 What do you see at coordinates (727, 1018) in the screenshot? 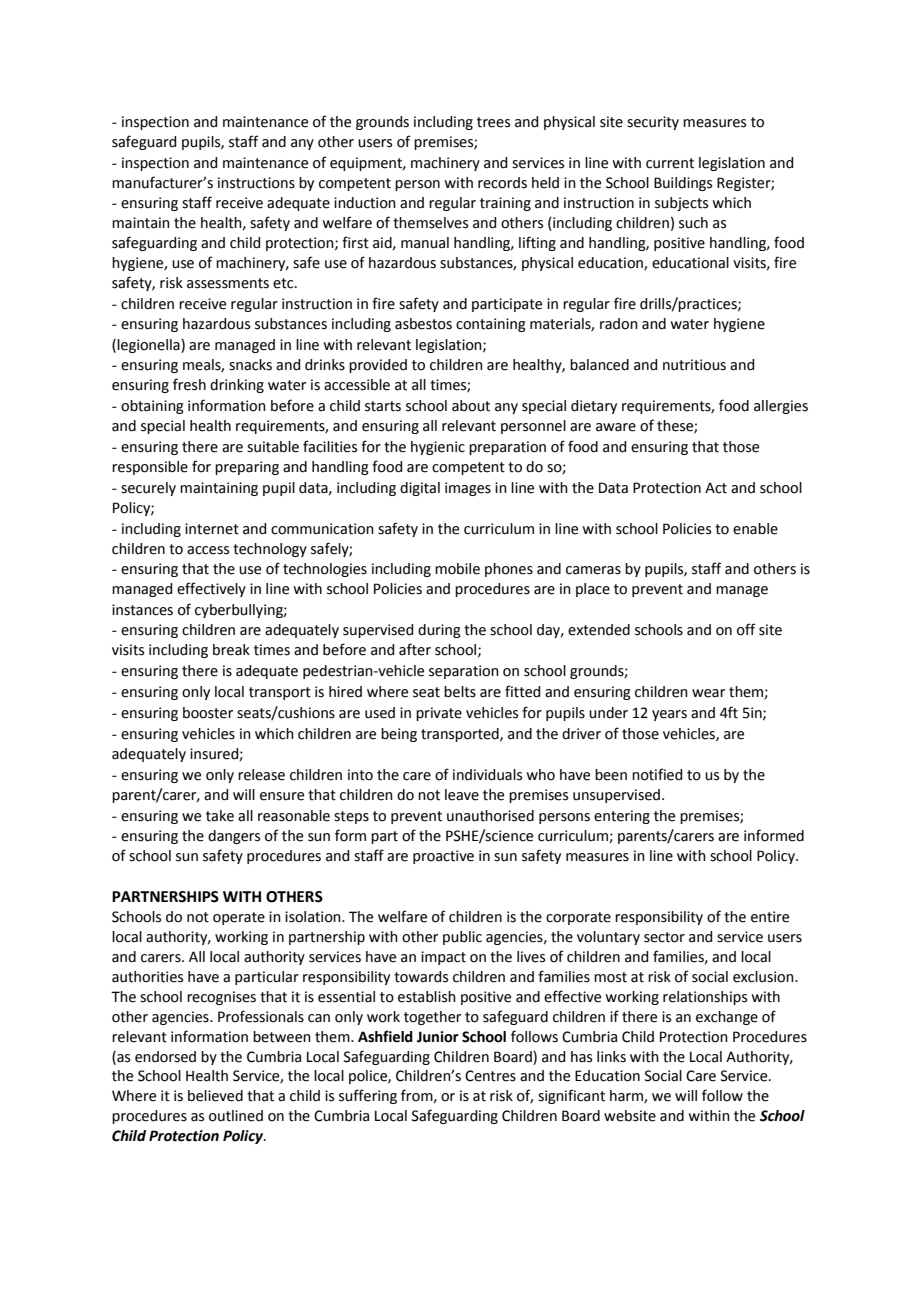
I see `exchange` at bounding box center [727, 1018].
